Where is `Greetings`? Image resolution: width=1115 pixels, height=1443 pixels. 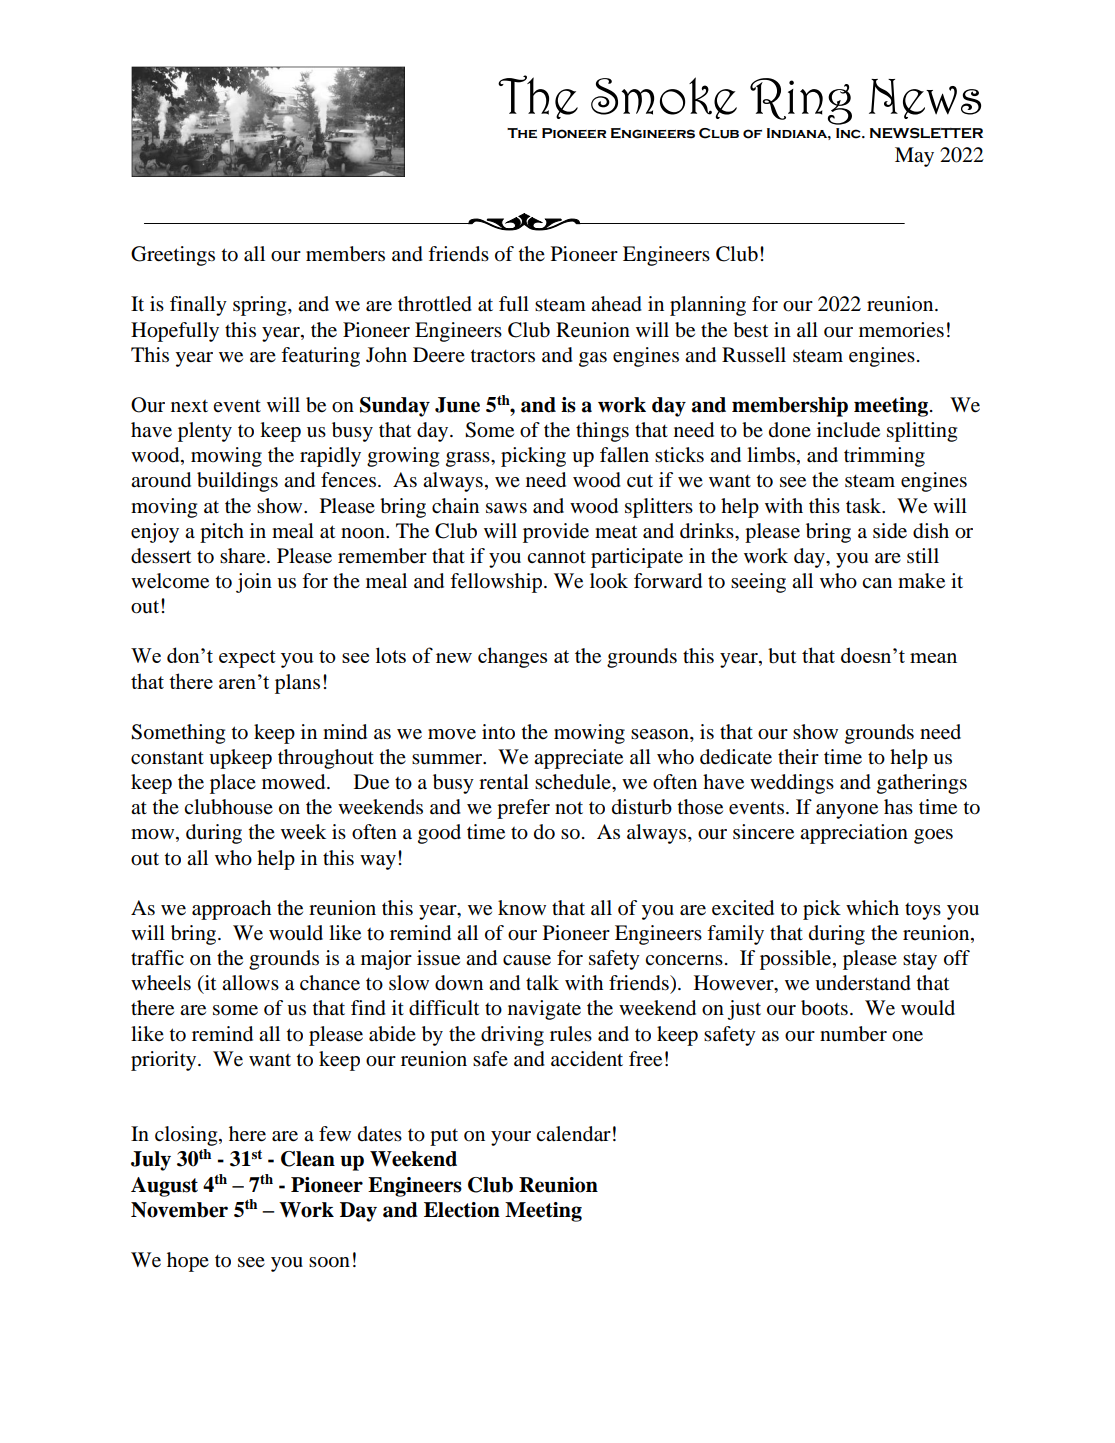
Greetings is located at coordinates (173, 256).
